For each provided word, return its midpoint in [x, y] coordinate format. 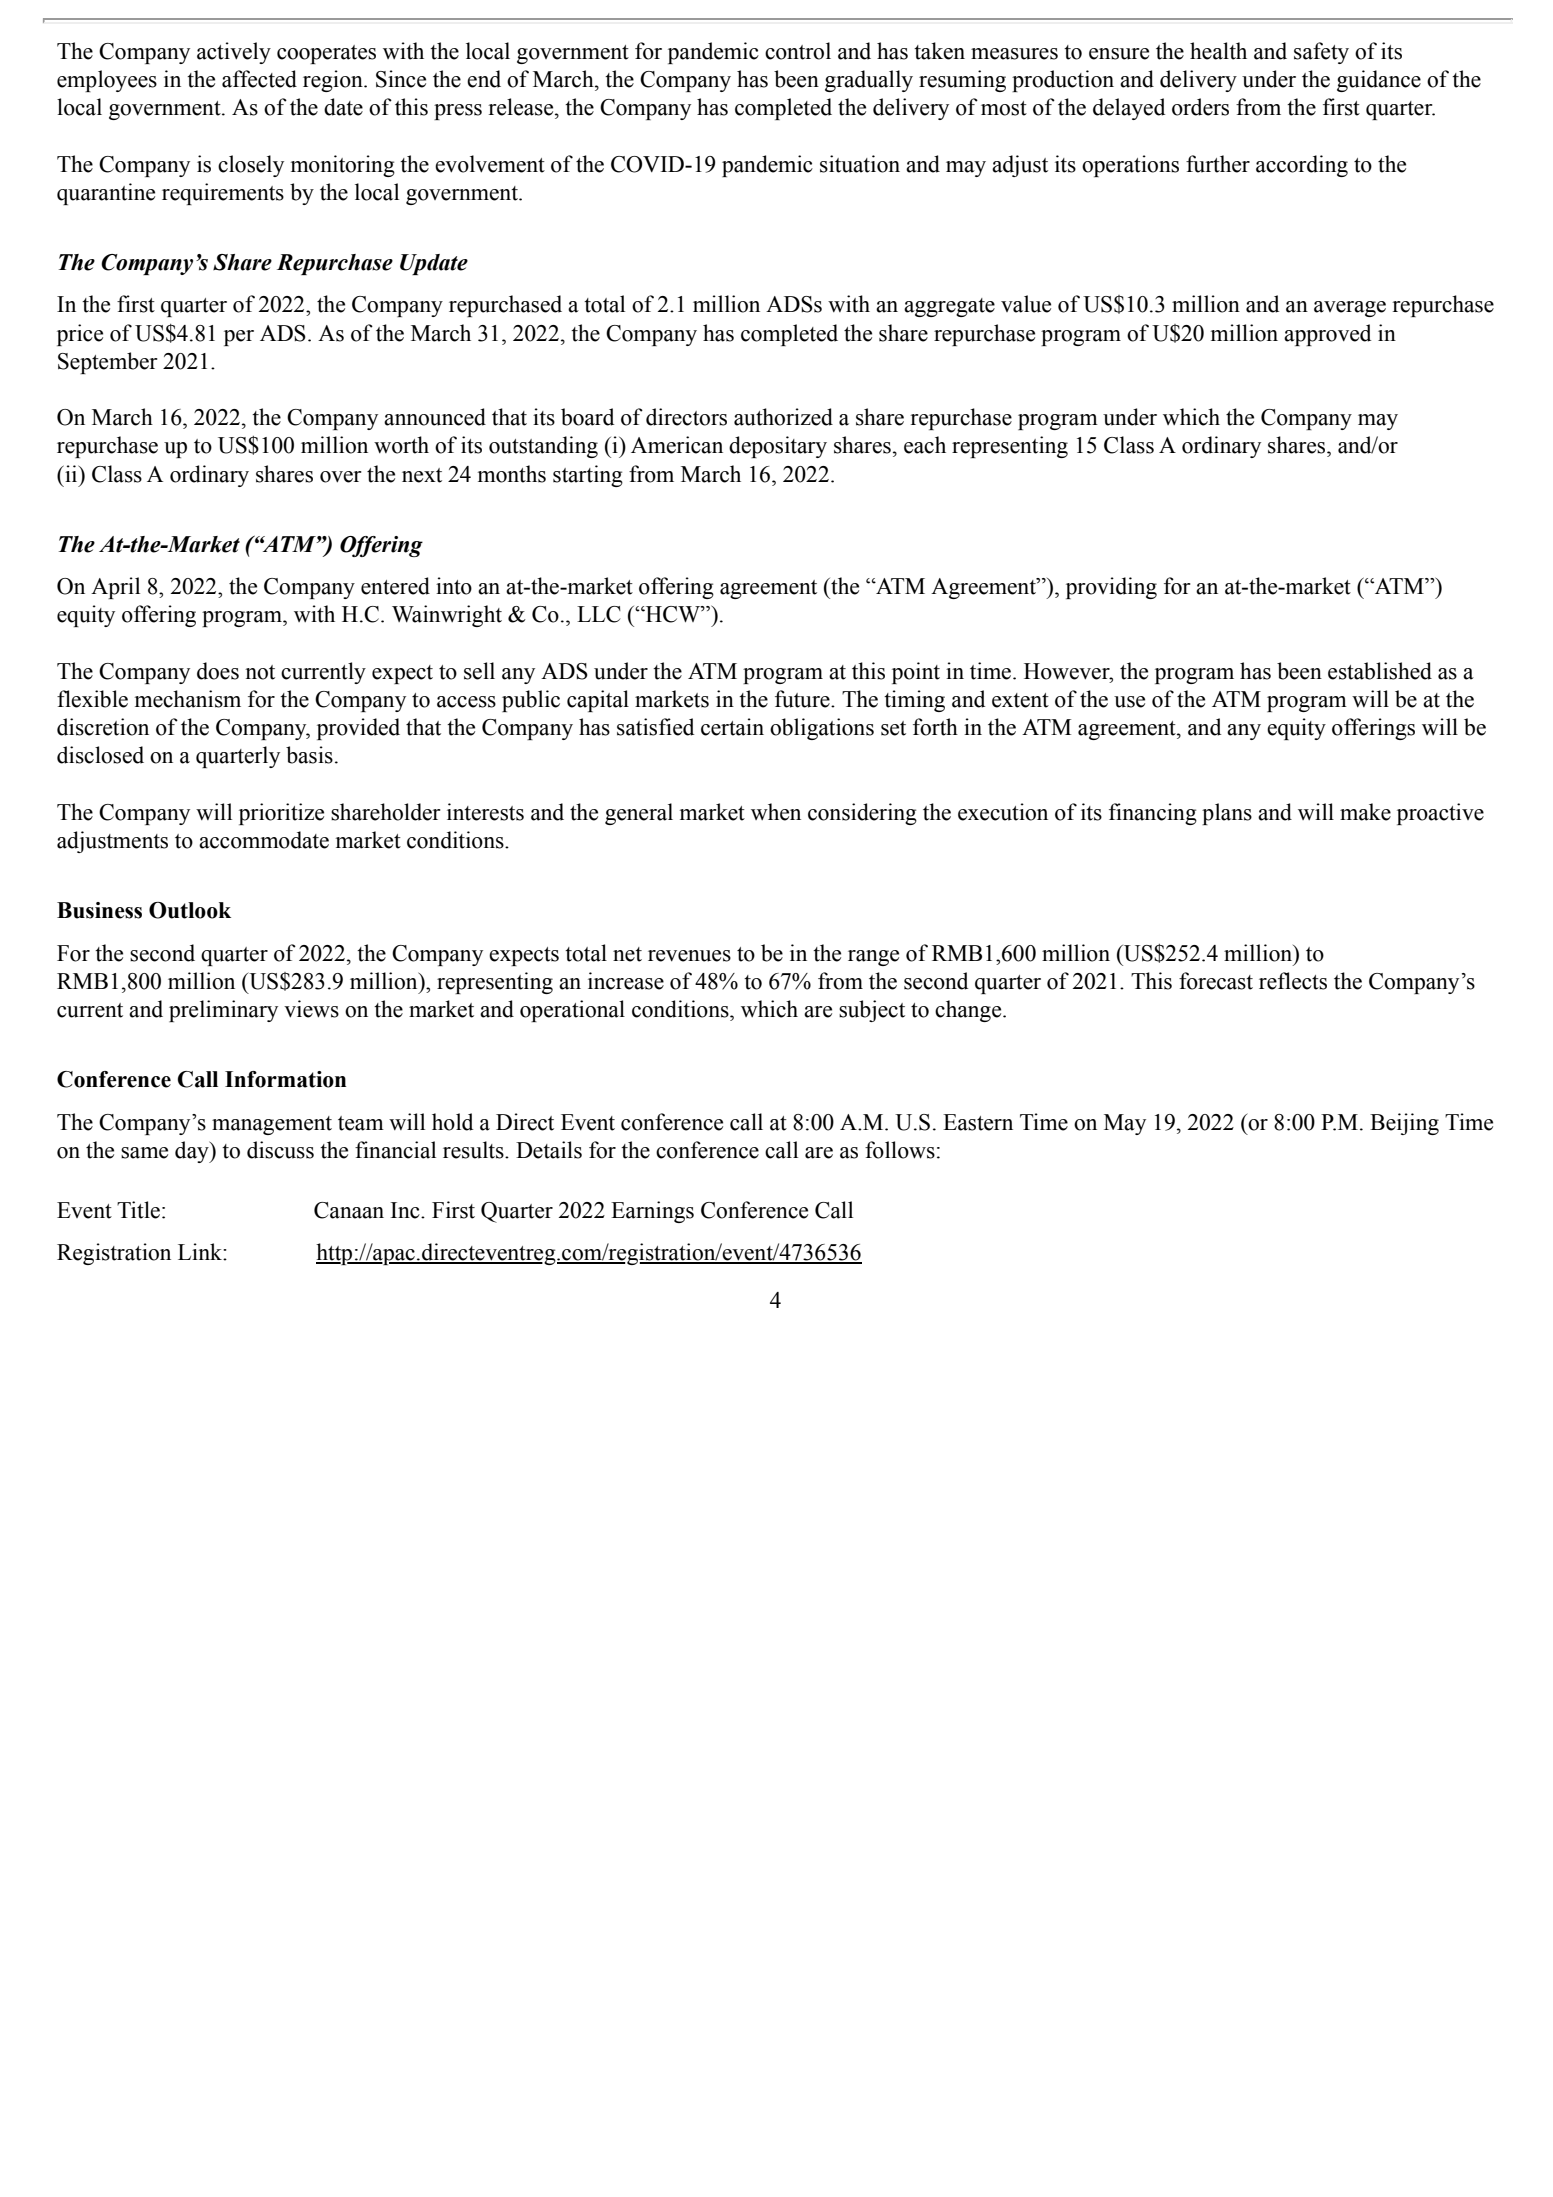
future [803, 699]
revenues [689, 956]
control [798, 51]
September [108, 363]
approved [1327, 335]
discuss [280, 1150]
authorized [783, 417]
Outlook [190, 910]
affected [259, 79]
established [1380, 671]
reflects [1293, 981]
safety [1321, 53]
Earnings [652, 1212]
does [218, 671]
